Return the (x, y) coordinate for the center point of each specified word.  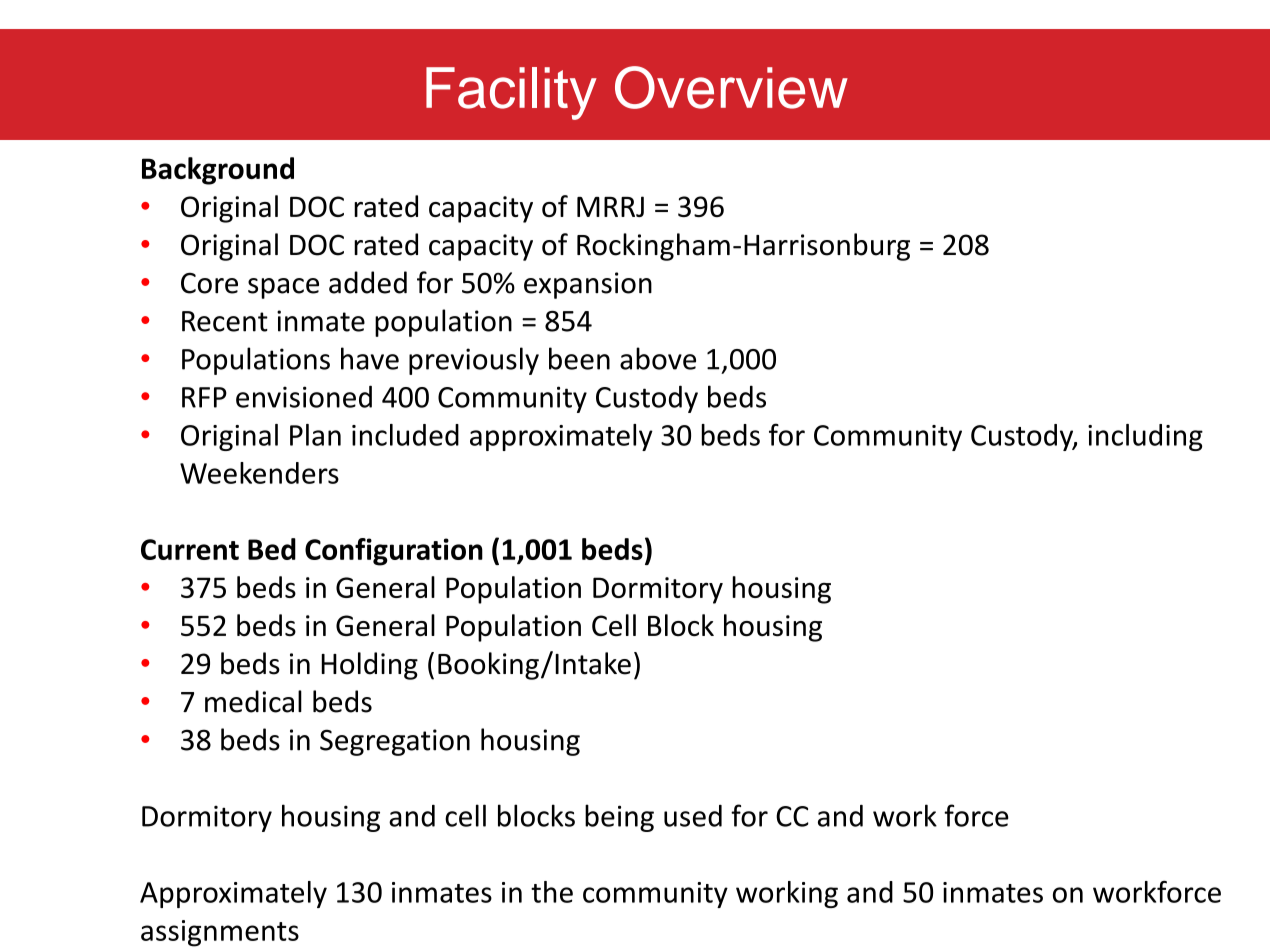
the (552, 892)
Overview (731, 87)
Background (218, 171)
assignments (220, 933)
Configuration (394, 552)
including (1145, 437)
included (405, 435)
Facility (511, 93)
